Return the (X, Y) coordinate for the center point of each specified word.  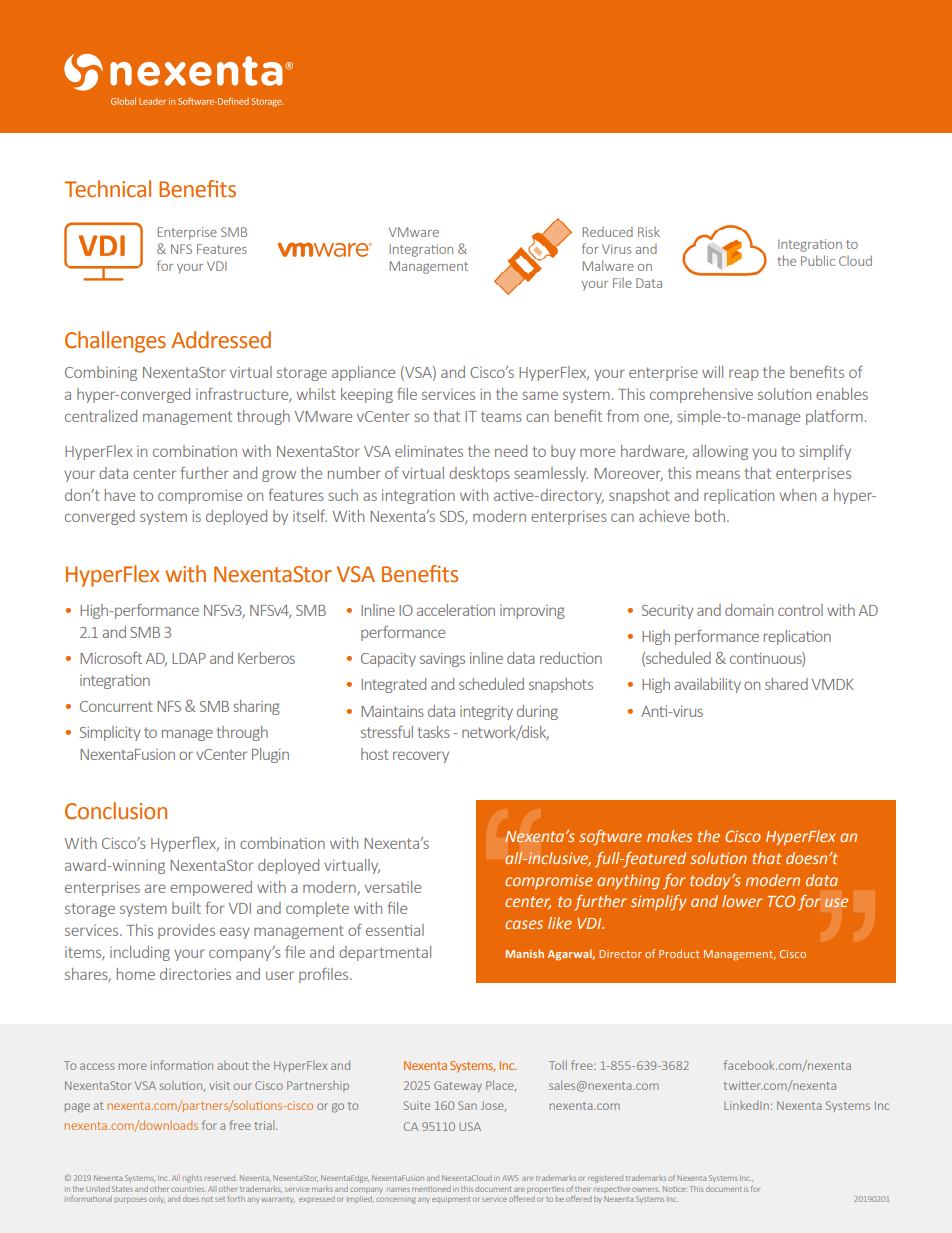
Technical (107, 189)
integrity (486, 712)
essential (395, 930)
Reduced (608, 232)
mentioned (431, 1189)
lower (742, 901)
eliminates (429, 451)
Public (818, 260)
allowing (720, 452)
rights (192, 1179)
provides (186, 931)
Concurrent (116, 706)
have (120, 495)
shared (786, 684)
